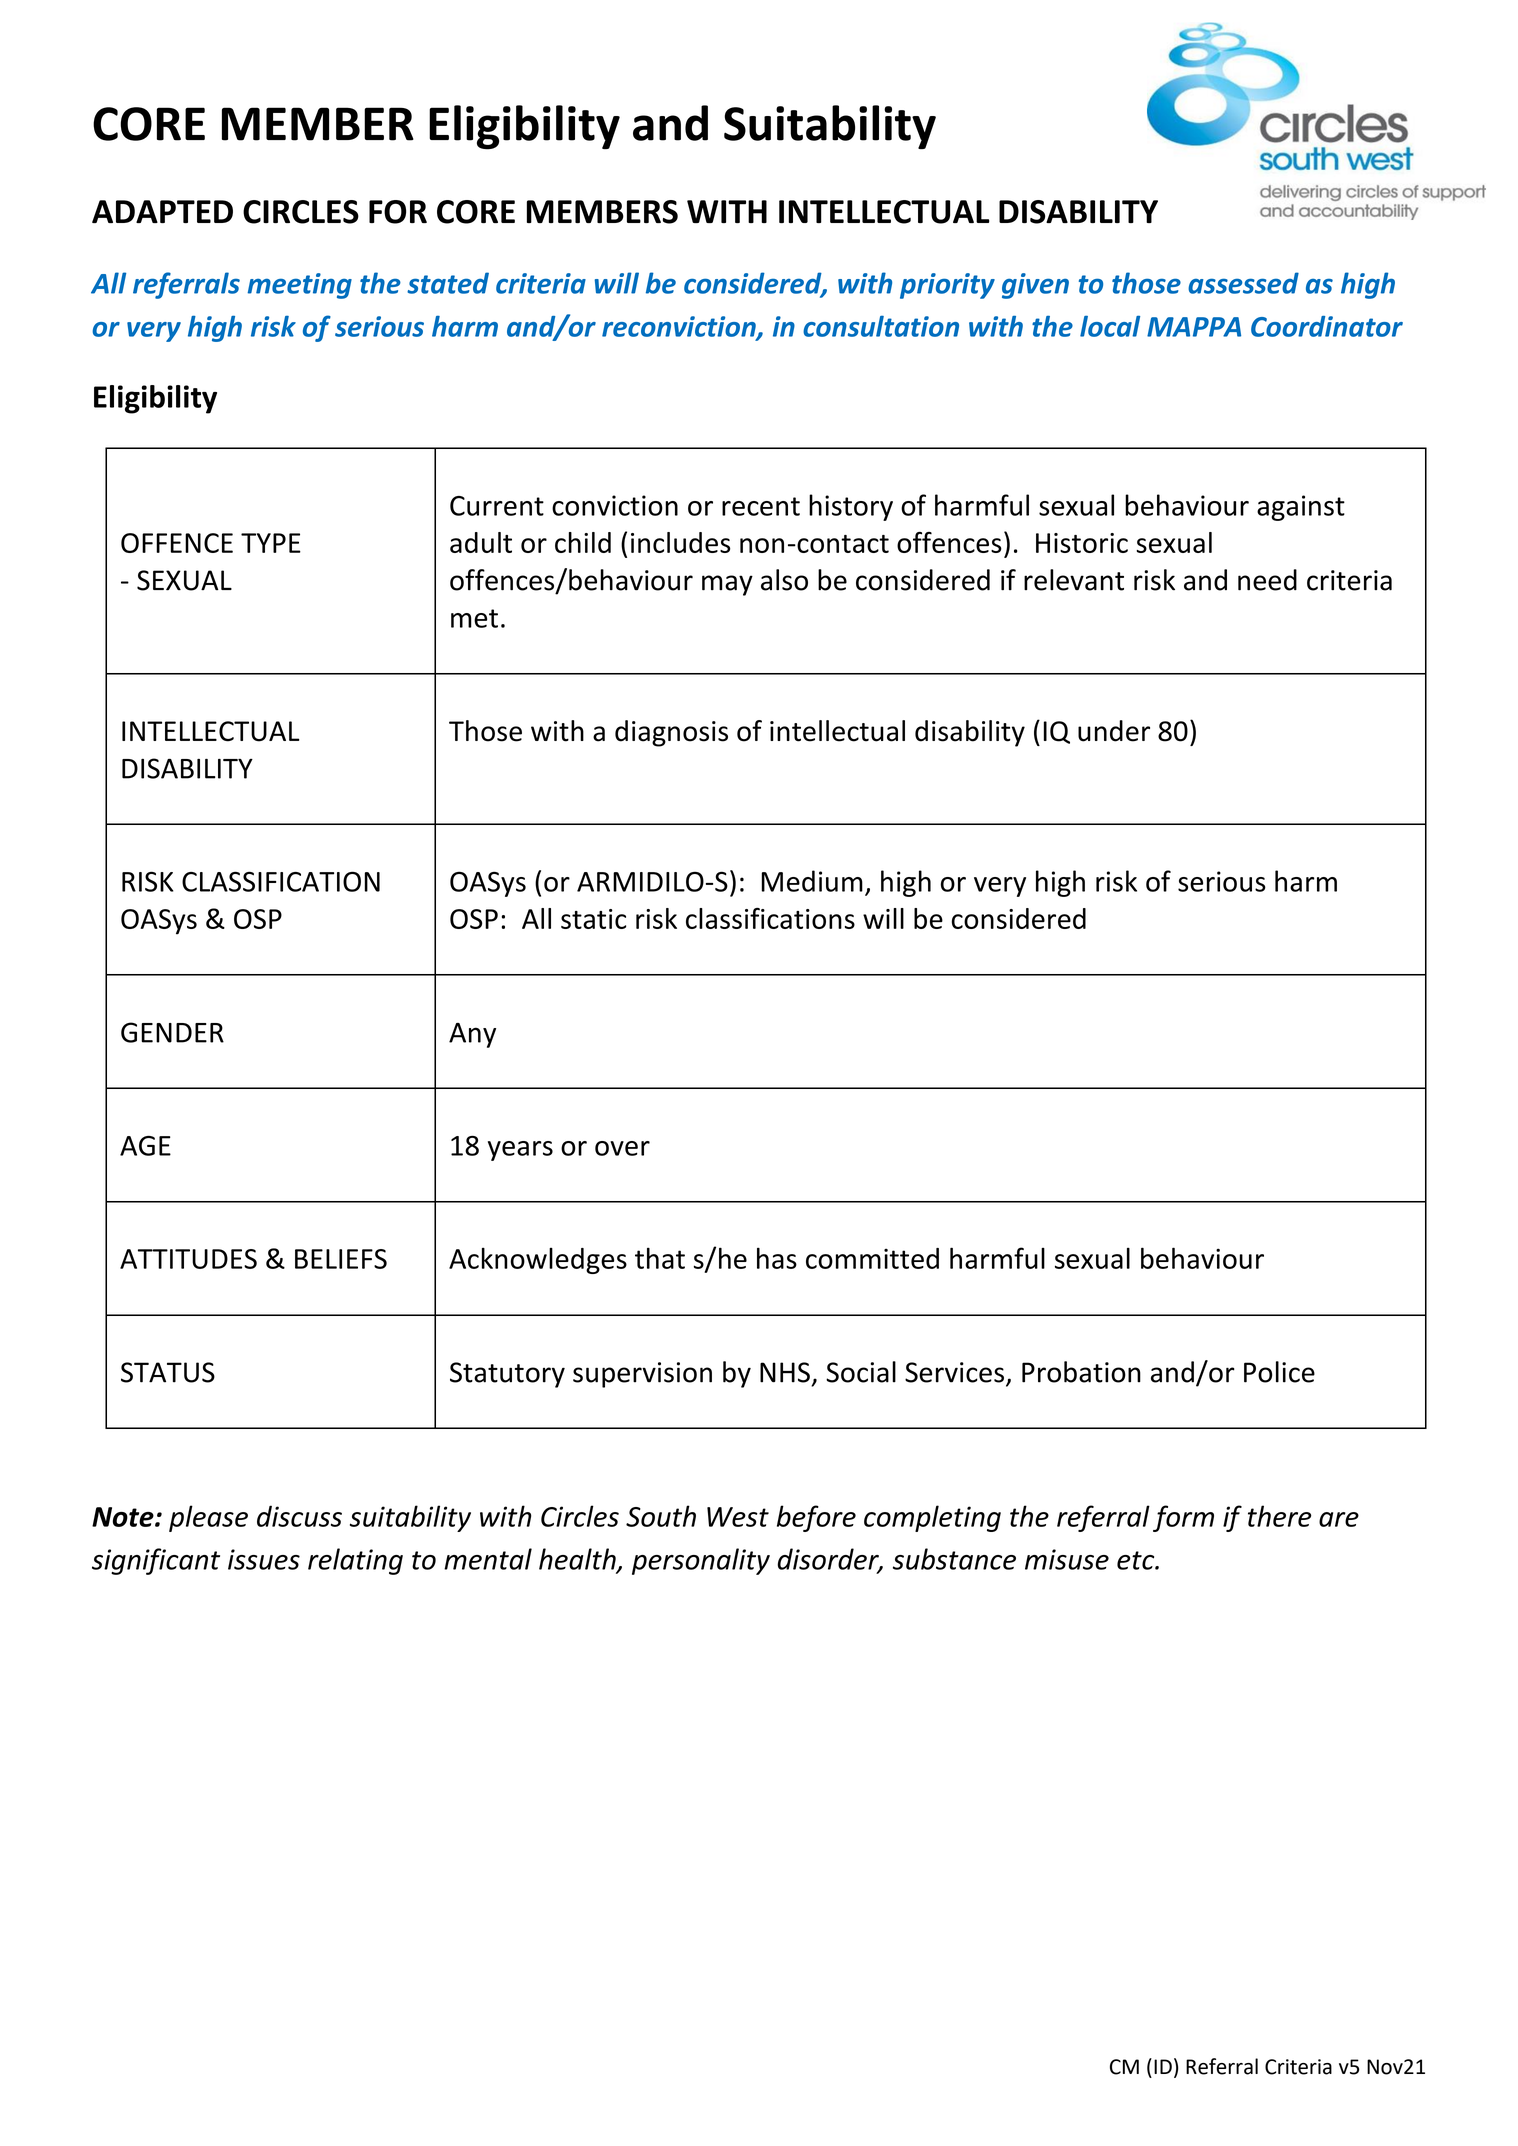 The image size is (1518, 2146). I want to click on GENDER, so click(172, 1032).
